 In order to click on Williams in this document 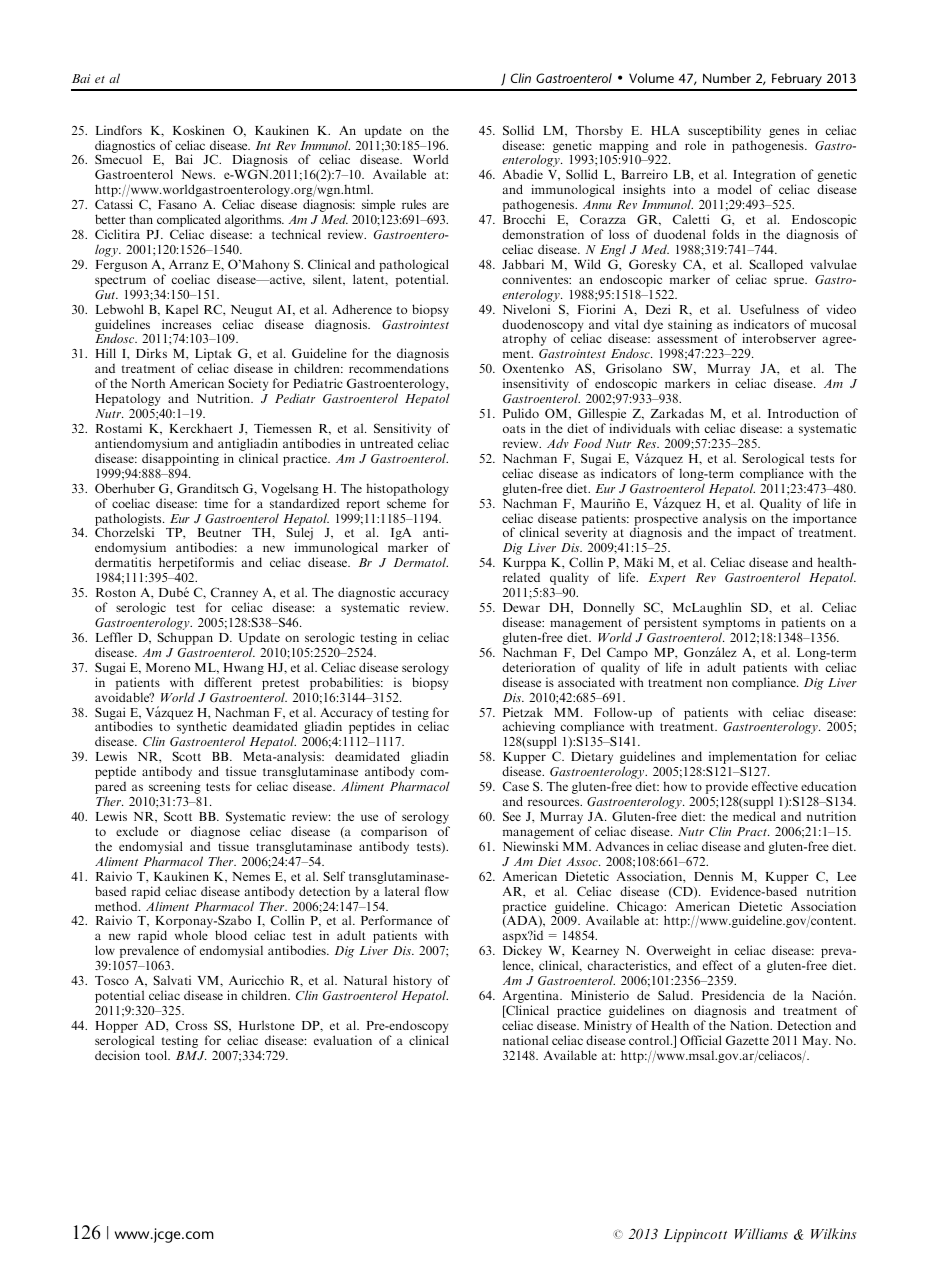, I will do `click(761, 1233)`.
